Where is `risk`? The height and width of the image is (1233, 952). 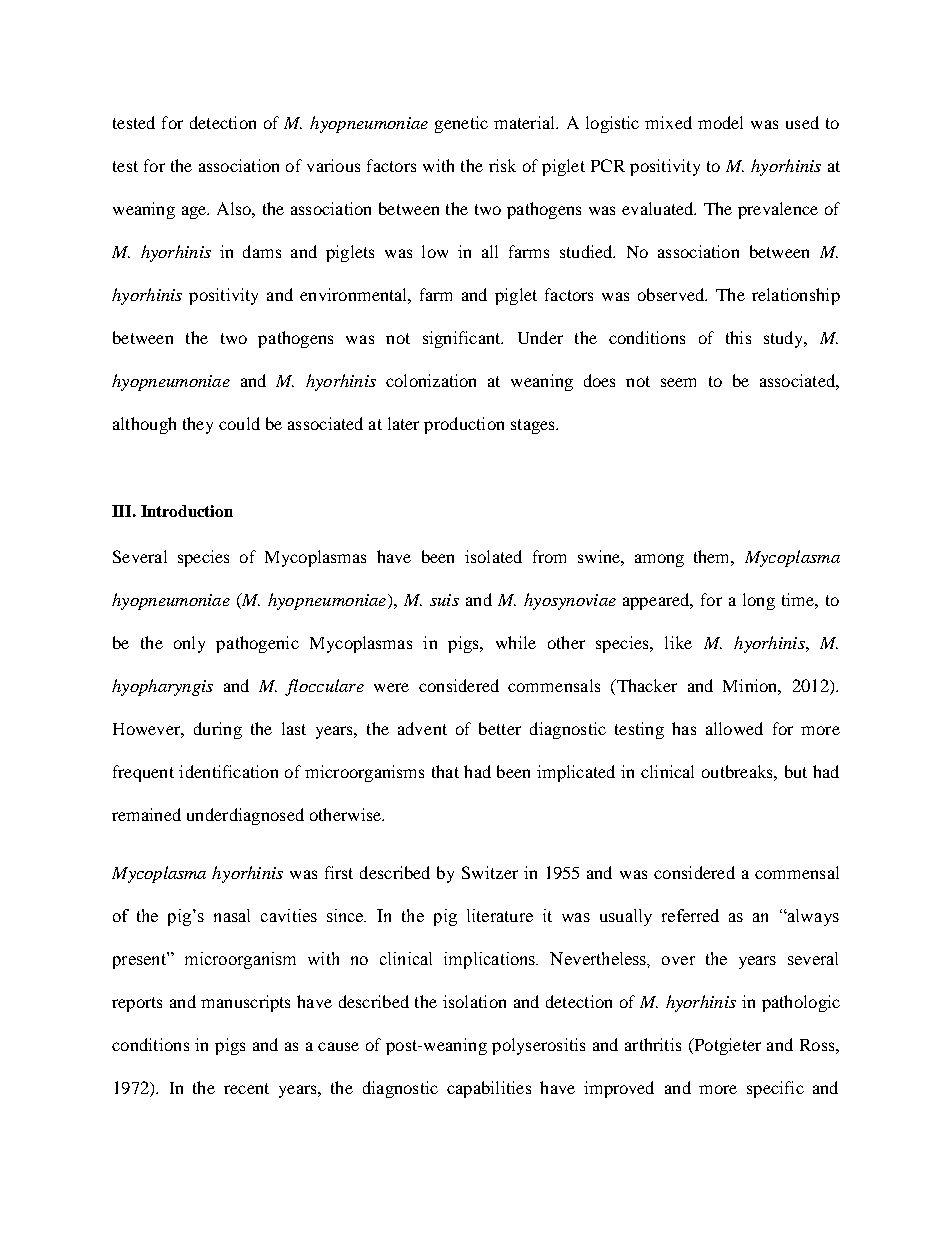 risk is located at coordinates (502, 165).
